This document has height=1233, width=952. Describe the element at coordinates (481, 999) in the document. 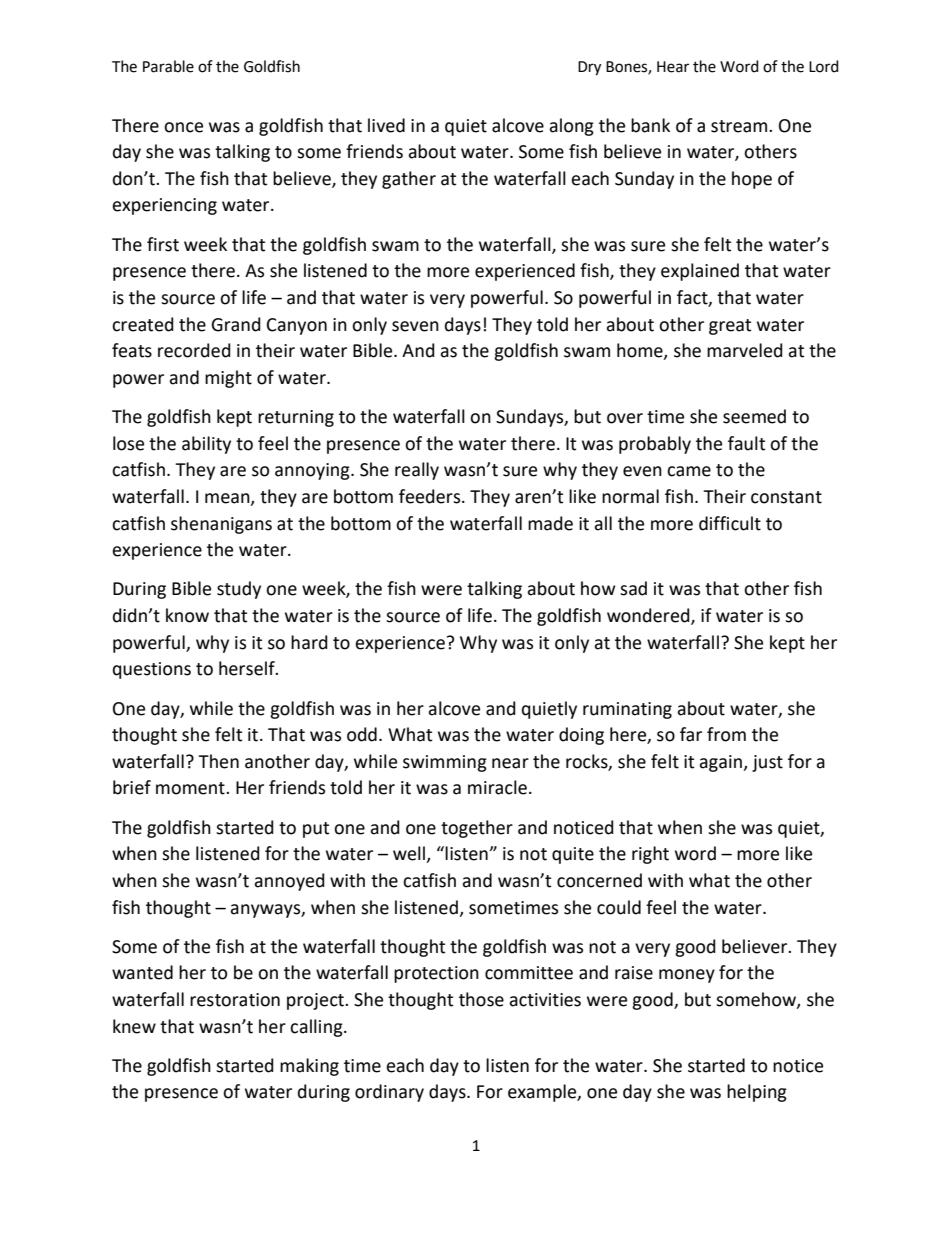

I see `those` at that location.
